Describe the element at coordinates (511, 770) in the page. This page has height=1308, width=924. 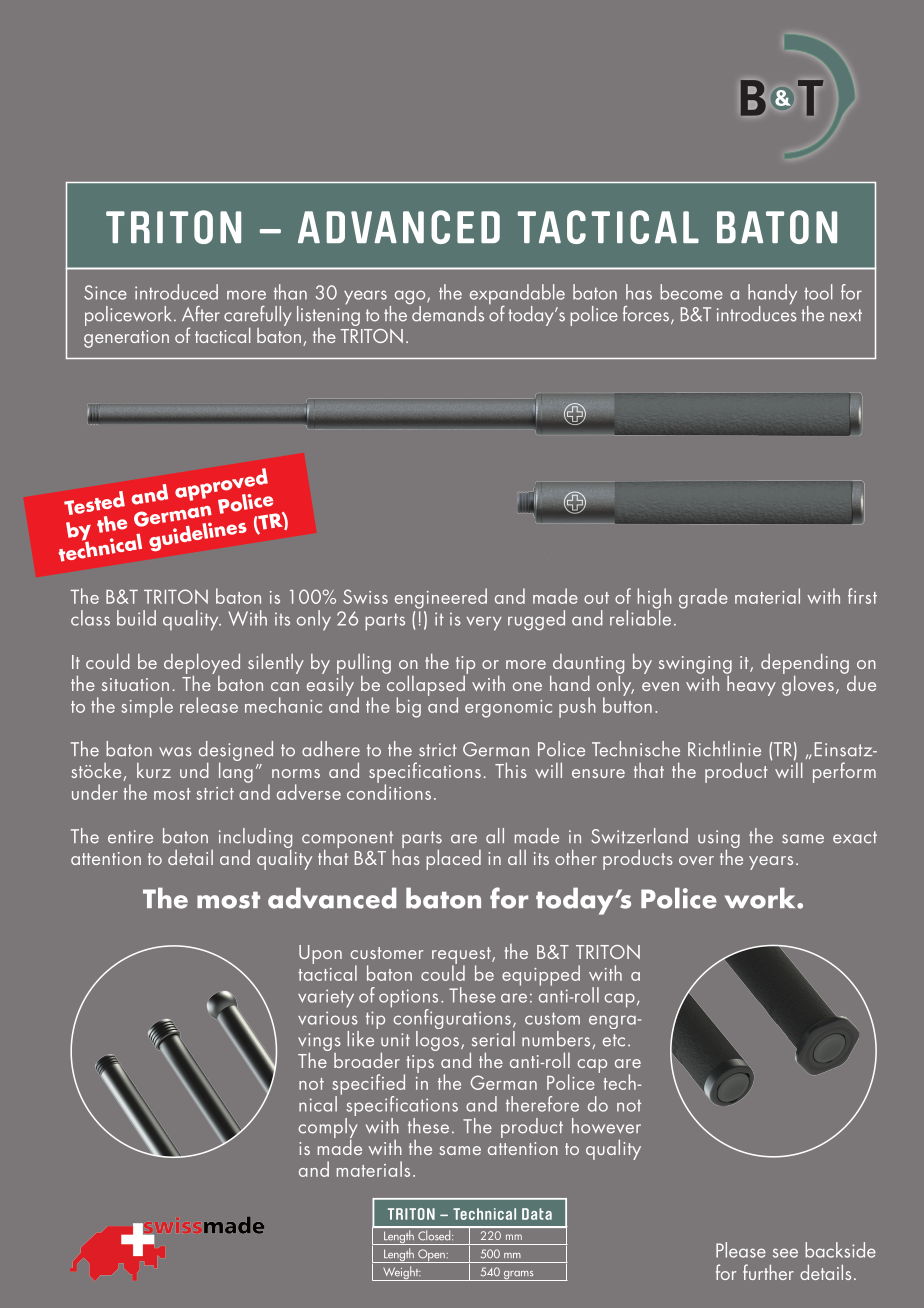
I see `This` at that location.
